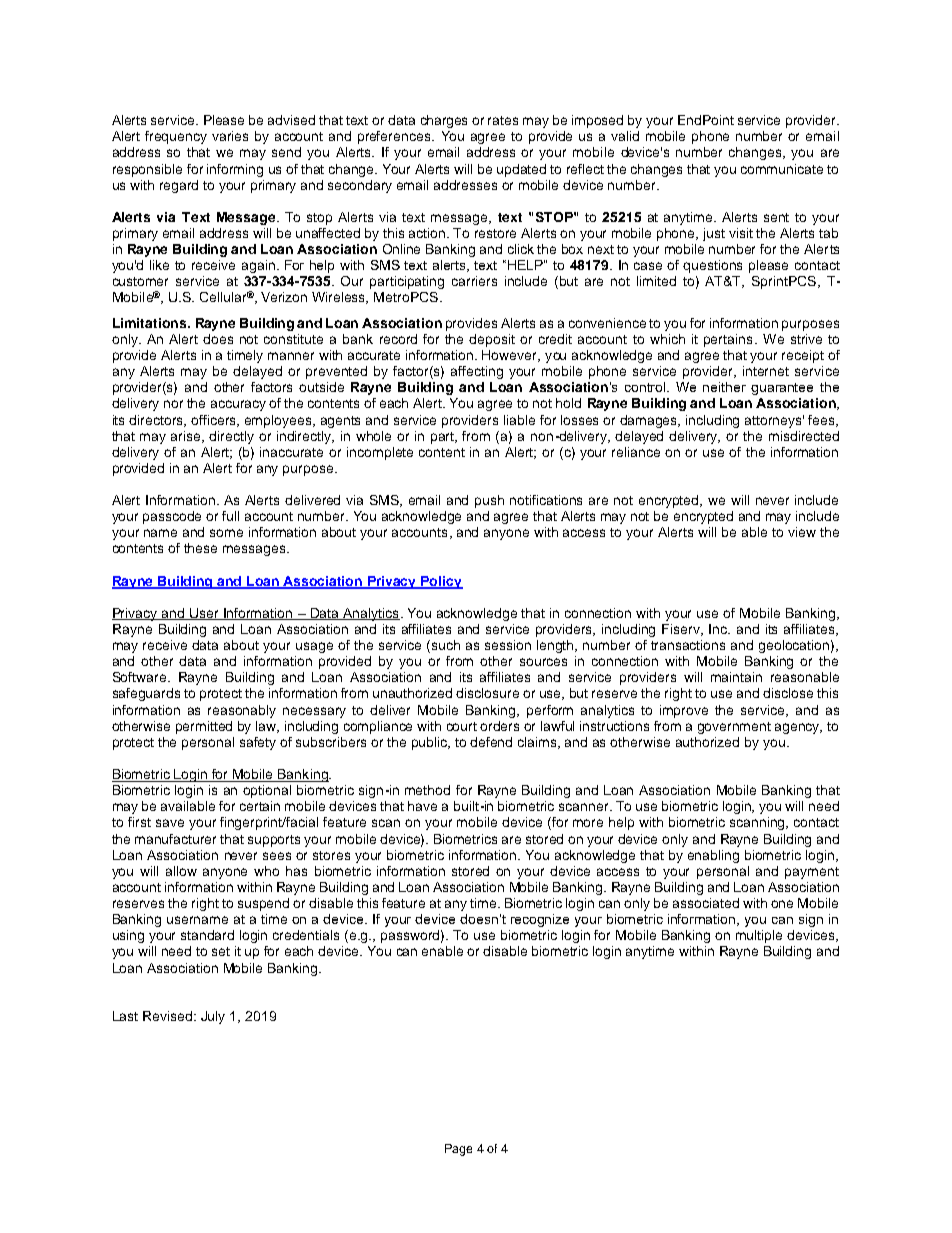 This screenshot has height=1233, width=952. Describe the element at coordinates (477, 372) in the screenshot. I see `affecting` at that location.
